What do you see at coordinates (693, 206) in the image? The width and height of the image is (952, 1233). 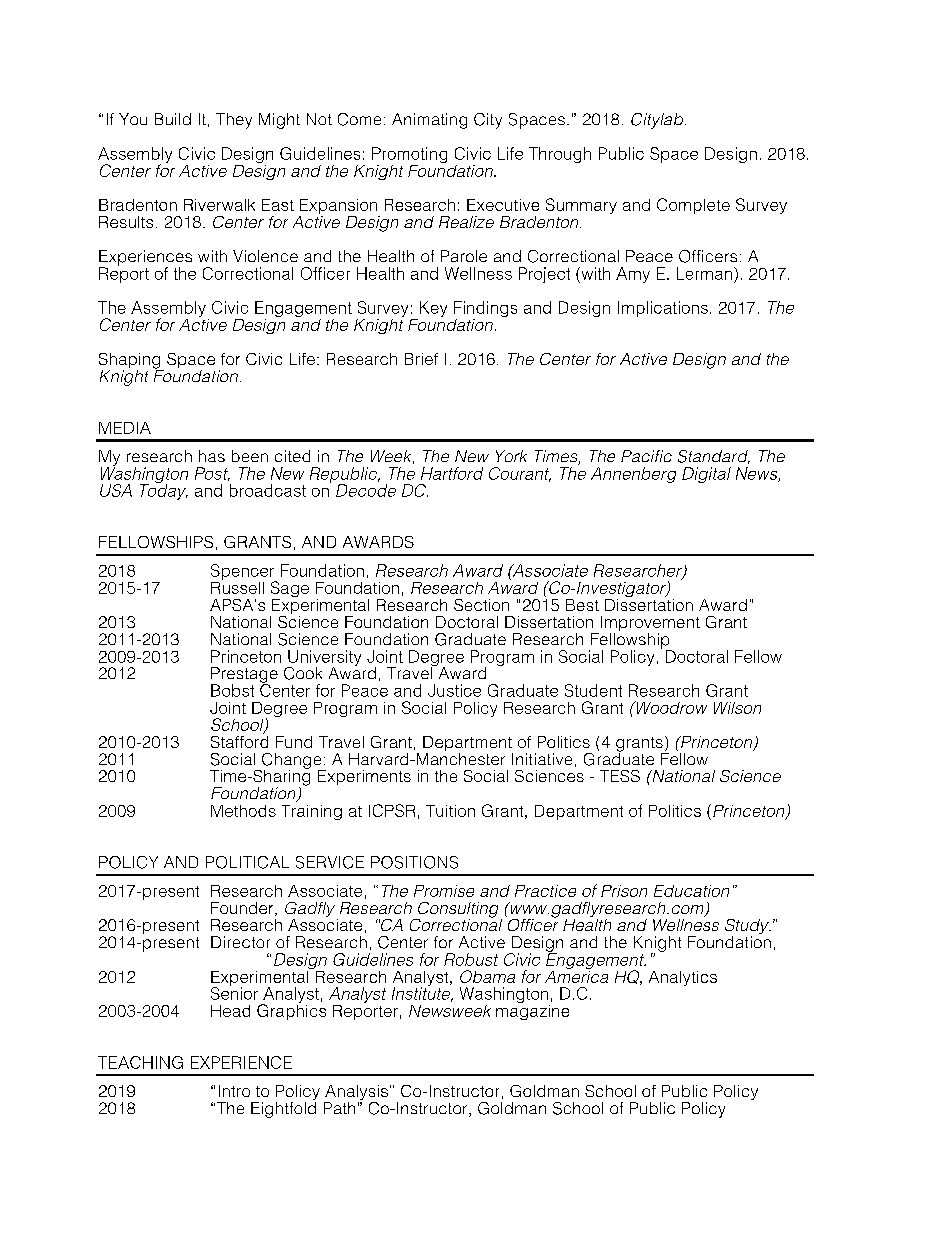 I see `Complete` at bounding box center [693, 206].
